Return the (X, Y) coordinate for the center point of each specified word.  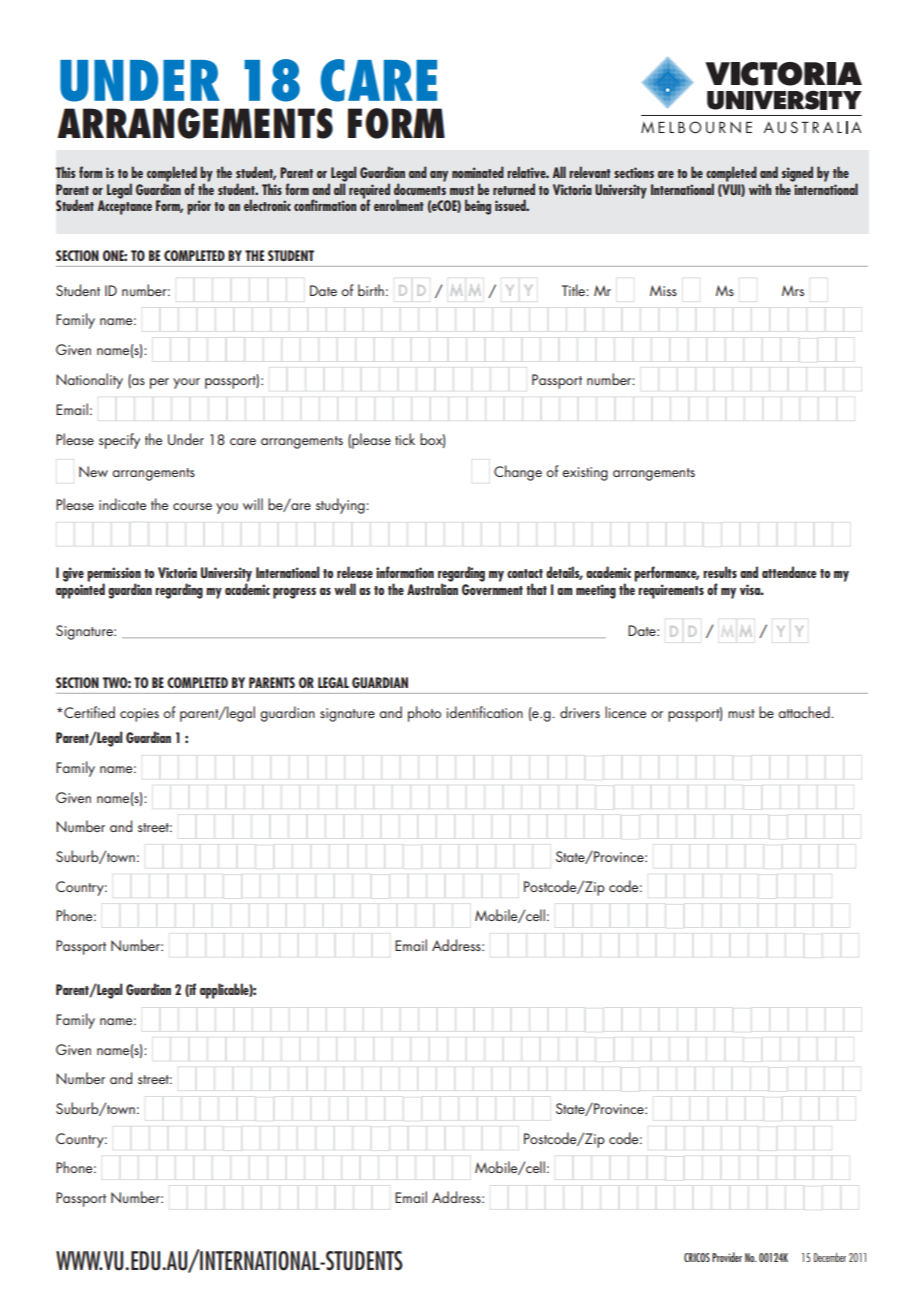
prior (199, 207)
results (720, 572)
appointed (80, 590)
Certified (88, 712)
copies (139, 715)
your (186, 383)
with (760, 189)
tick (405, 439)
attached (805, 712)
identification (485, 712)
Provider (727, 1257)
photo (424, 714)
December (830, 1257)
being (478, 207)
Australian (432, 588)
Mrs (793, 290)
